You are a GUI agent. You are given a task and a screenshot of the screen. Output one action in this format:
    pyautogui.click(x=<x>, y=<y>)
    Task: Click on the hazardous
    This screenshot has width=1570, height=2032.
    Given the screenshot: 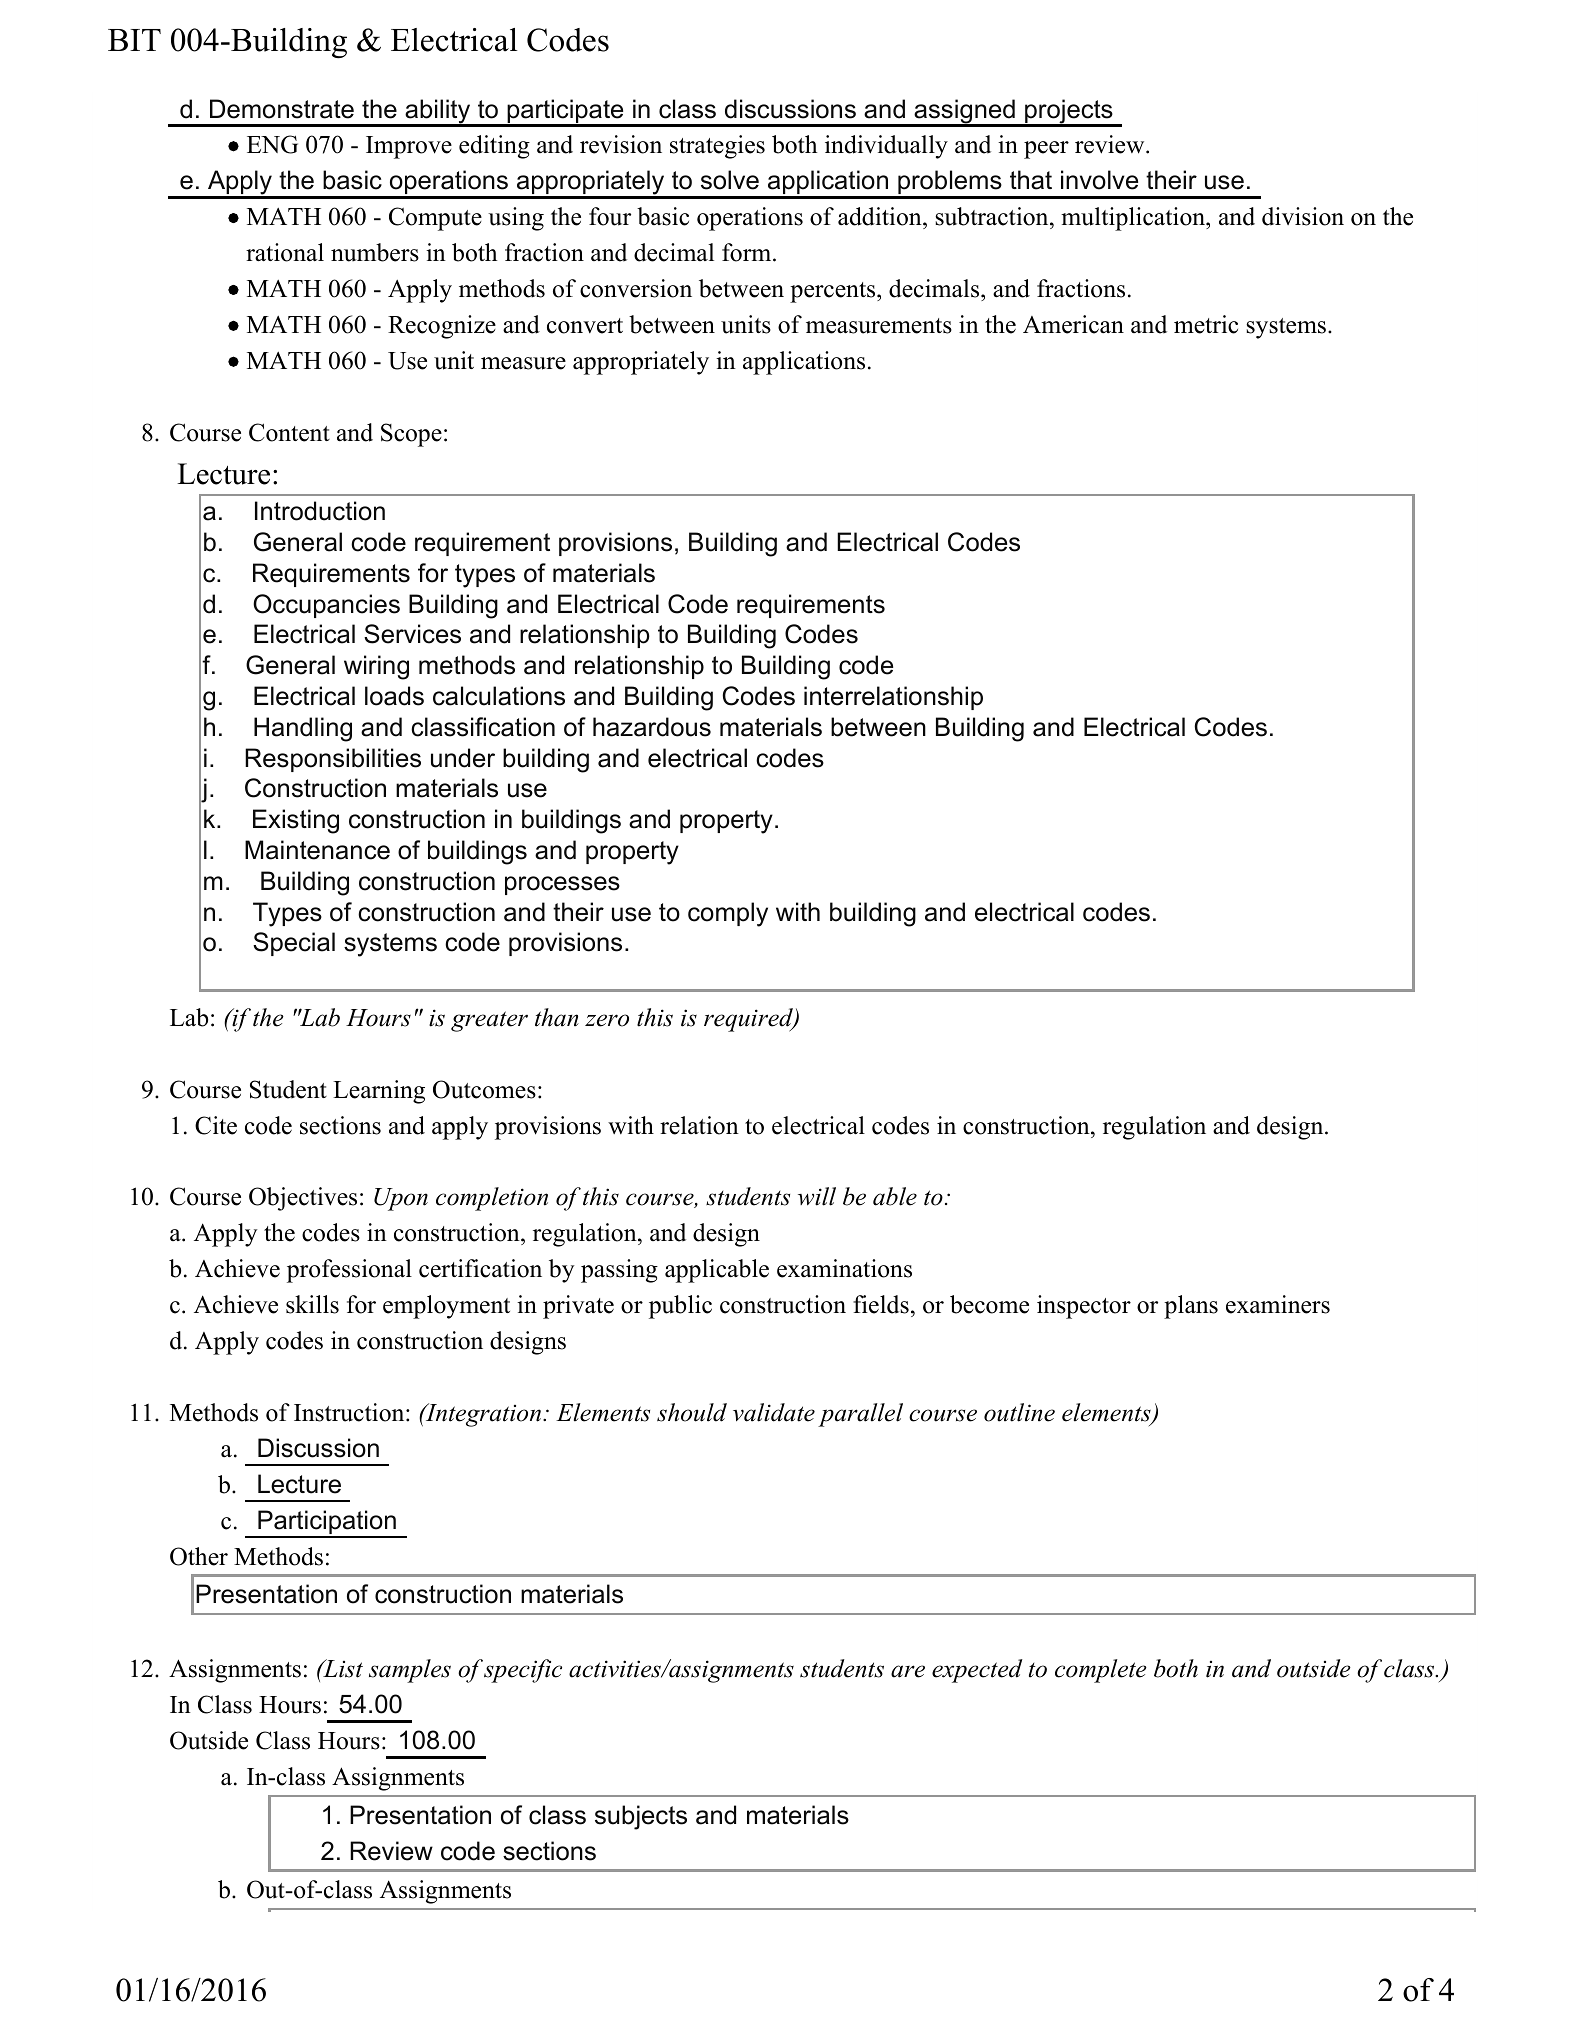 What is the action you would take?
    pyautogui.click(x=652, y=727)
